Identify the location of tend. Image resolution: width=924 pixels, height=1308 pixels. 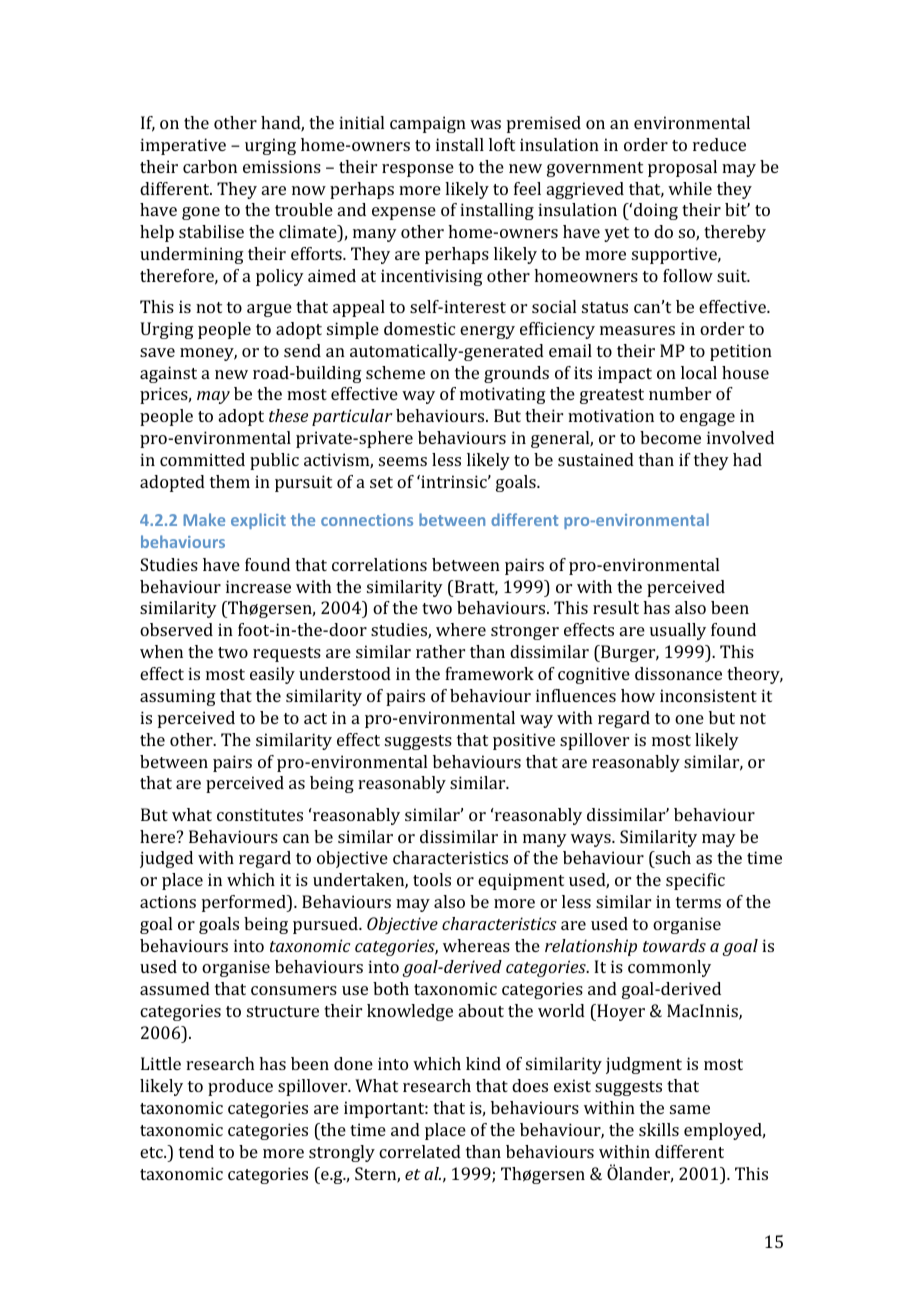
(196, 1151).
